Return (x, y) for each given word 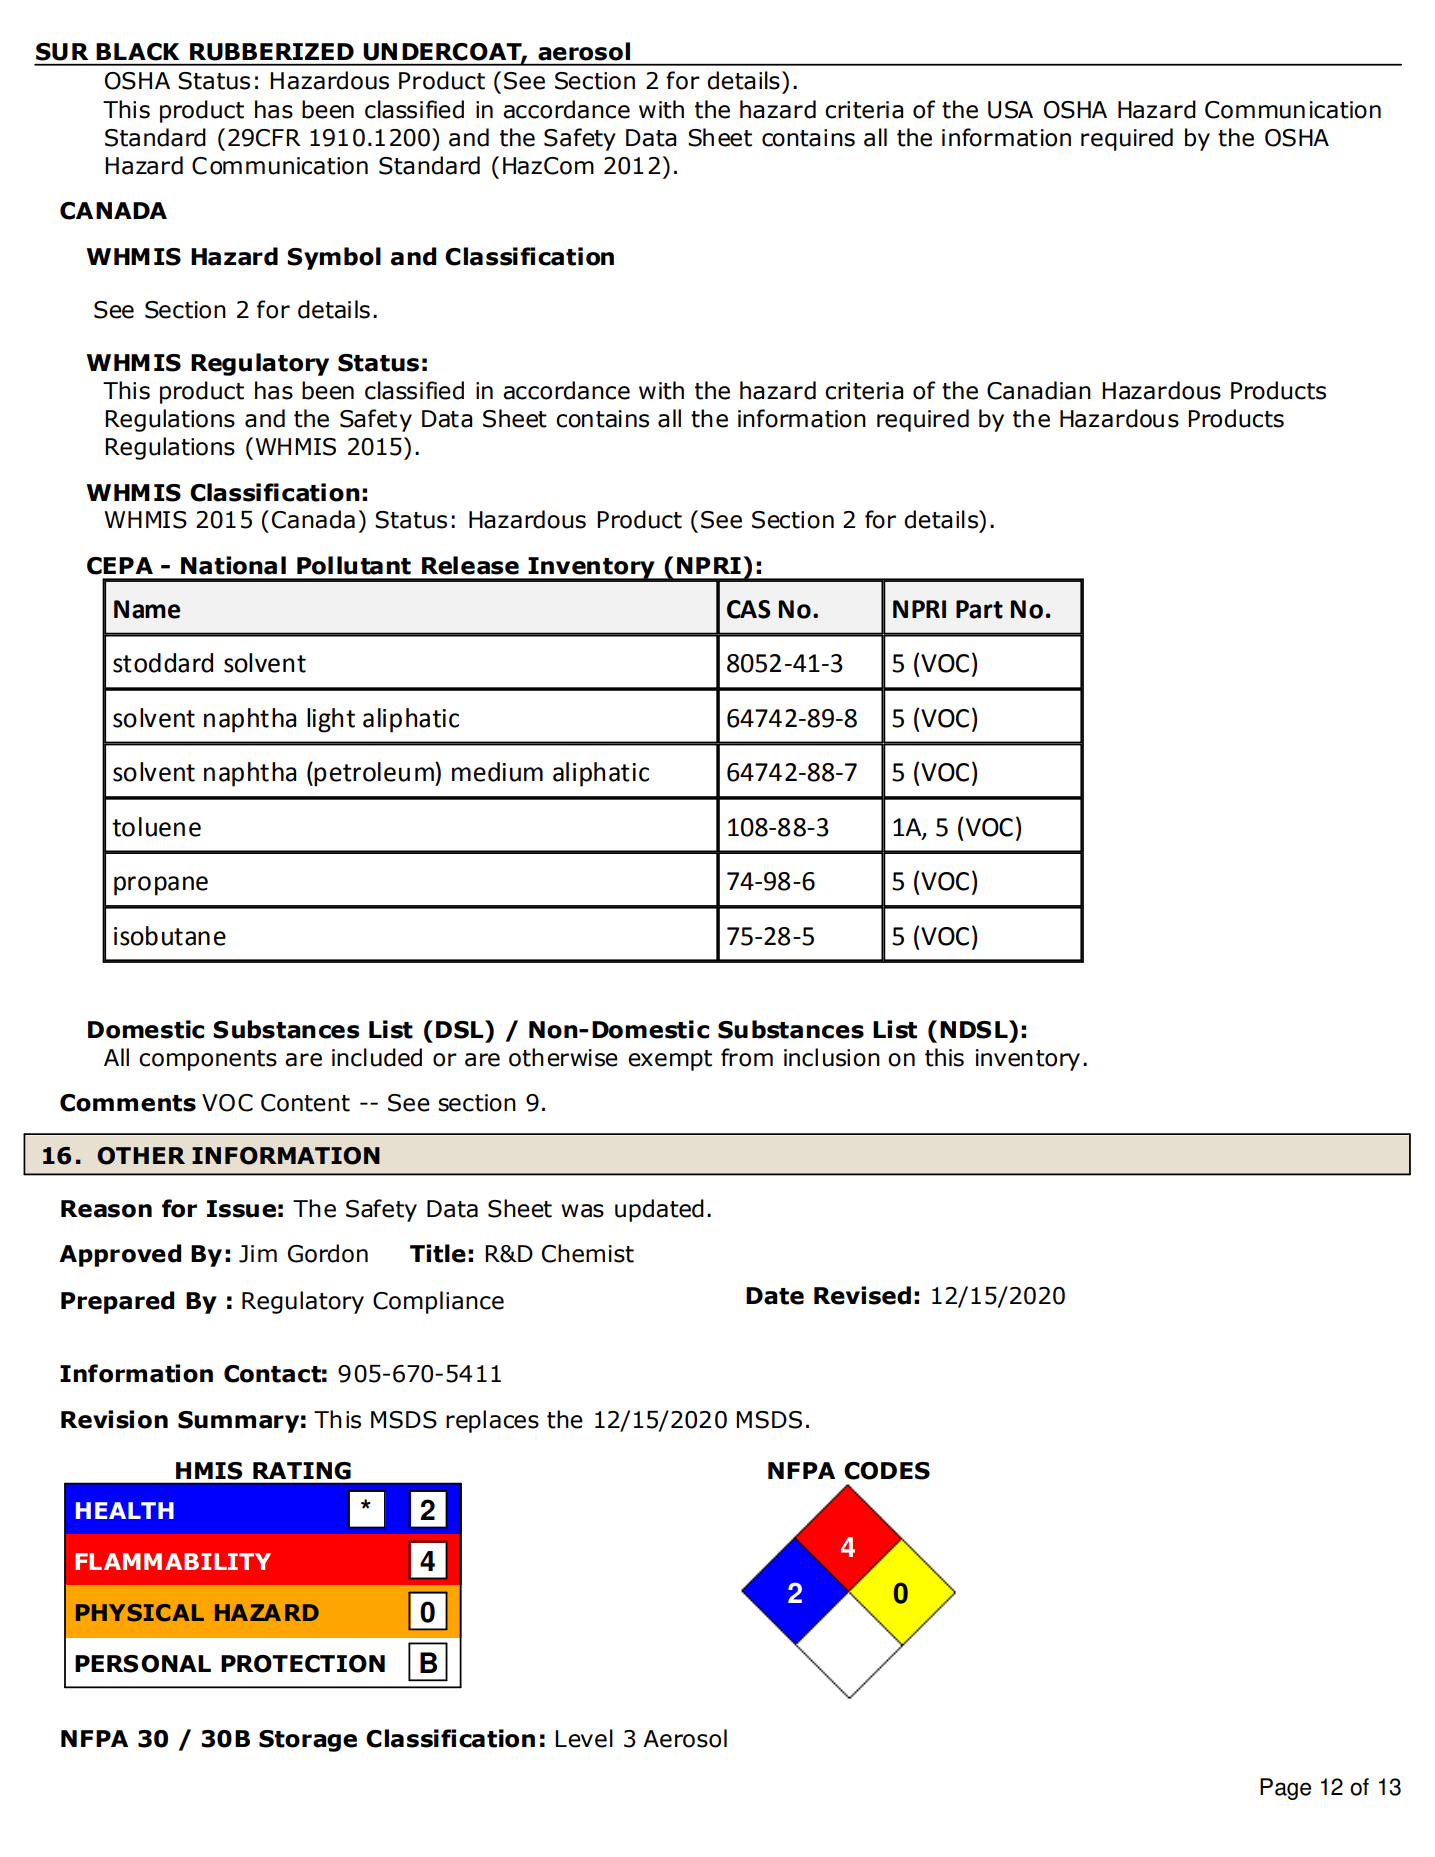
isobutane (170, 936)
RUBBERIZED (272, 52)
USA (1010, 110)
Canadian (1039, 390)
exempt (670, 1060)
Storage (308, 1741)
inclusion (832, 1057)
